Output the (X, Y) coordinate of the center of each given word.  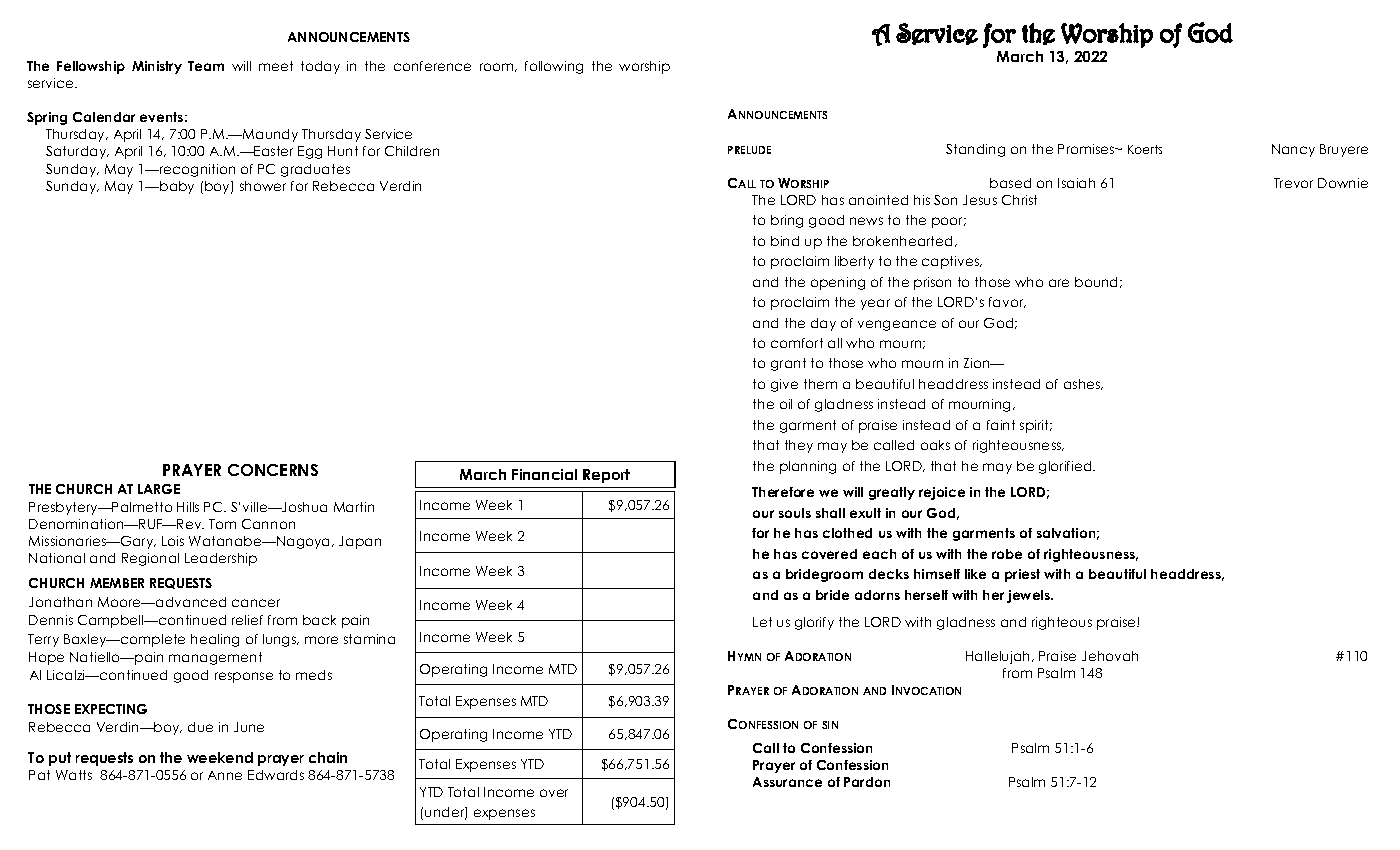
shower (263, 186)
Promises (1087, 149)
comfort (797, 343)
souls (795, 513)
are (1059, 283)
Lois (173, 541)
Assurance (787, 782)
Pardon (867, 782)
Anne (225, 775)
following (554, 67)
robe (1007, 554)
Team (206, 66)
